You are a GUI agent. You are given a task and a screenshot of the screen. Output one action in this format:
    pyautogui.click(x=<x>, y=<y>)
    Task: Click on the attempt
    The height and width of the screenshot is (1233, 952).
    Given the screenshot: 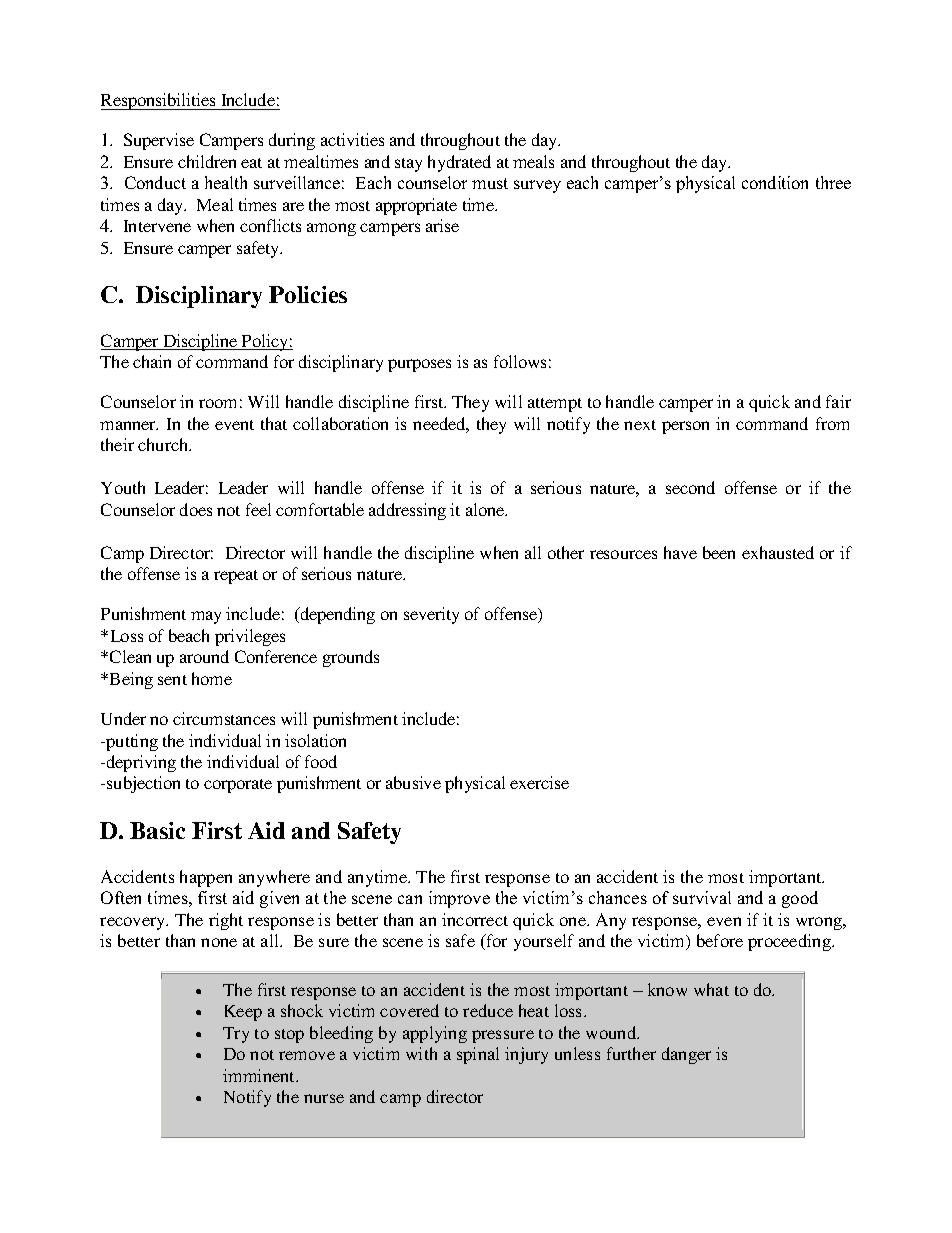 What is the action you would take?
    pyautogui.click(x=555, y=405)
